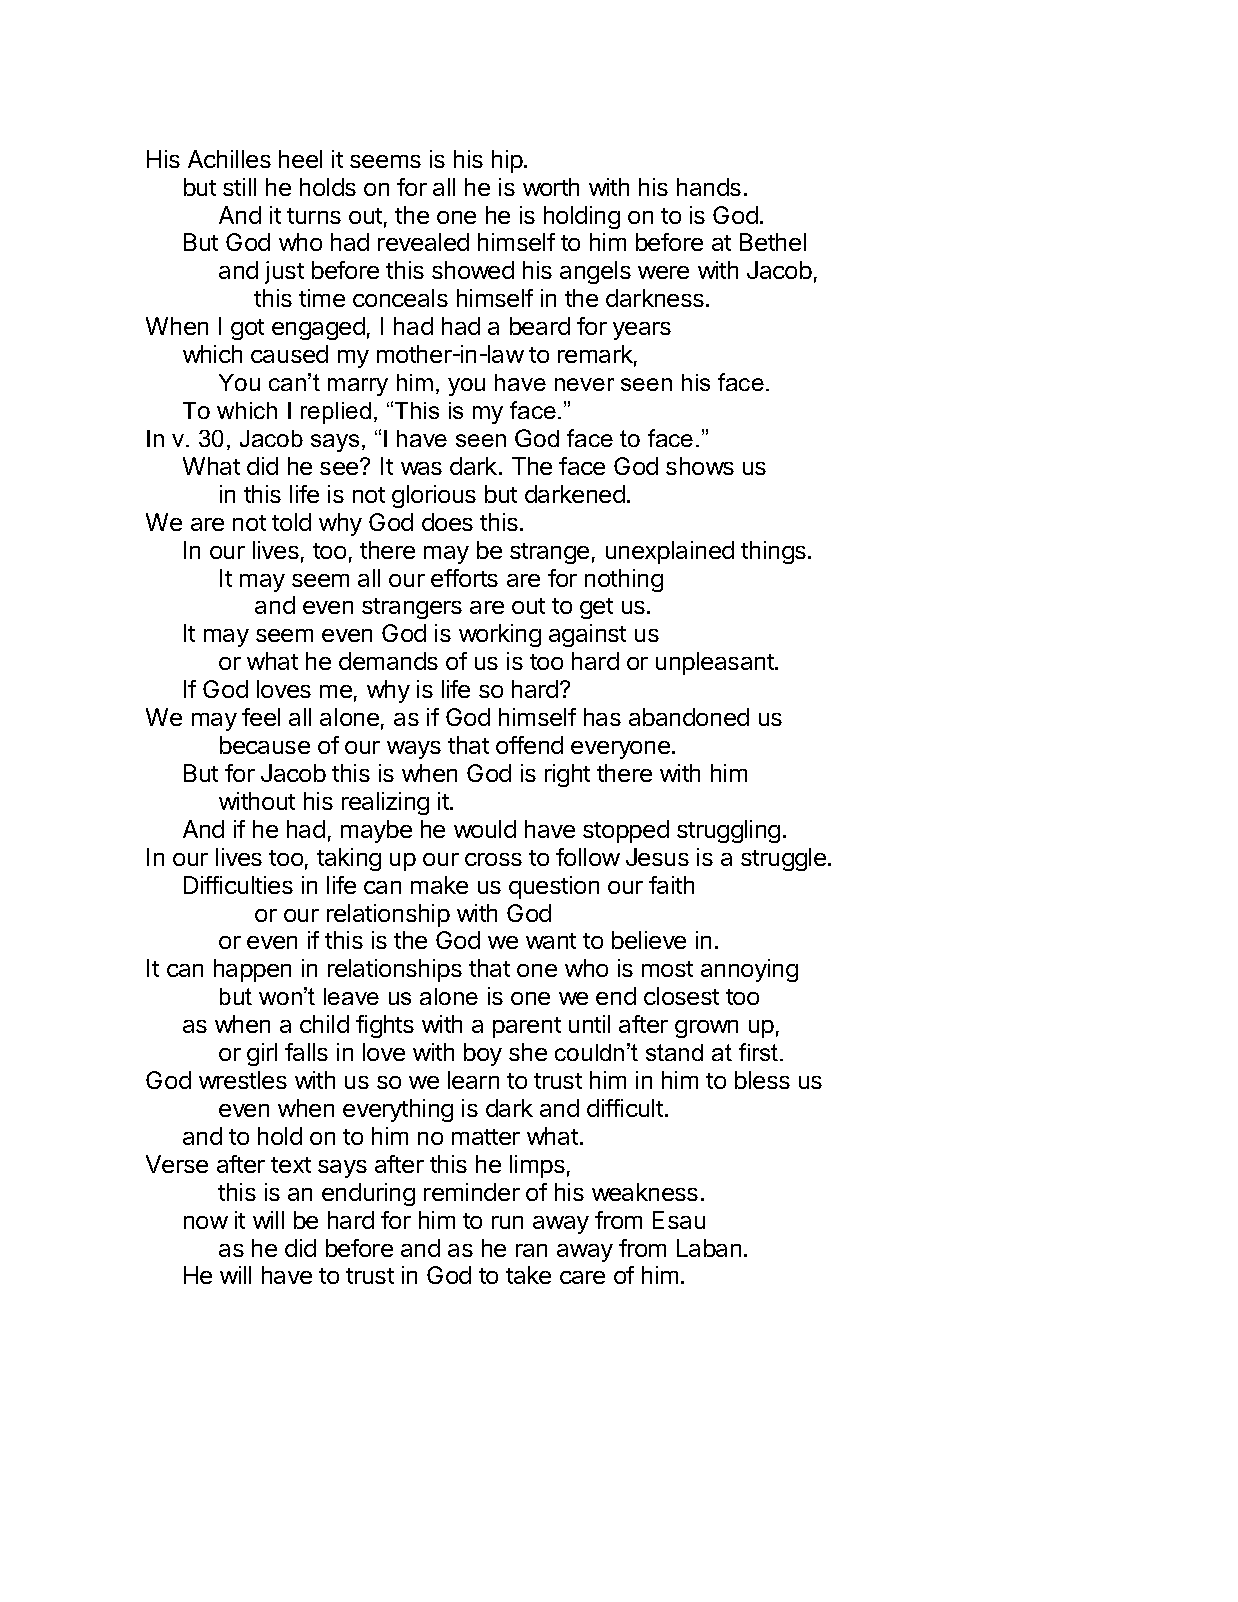 This screenshot has width=1238, height=1602. Describe the element at coordinates (551, 187) in the screenshot. I see `worth` at that location.
